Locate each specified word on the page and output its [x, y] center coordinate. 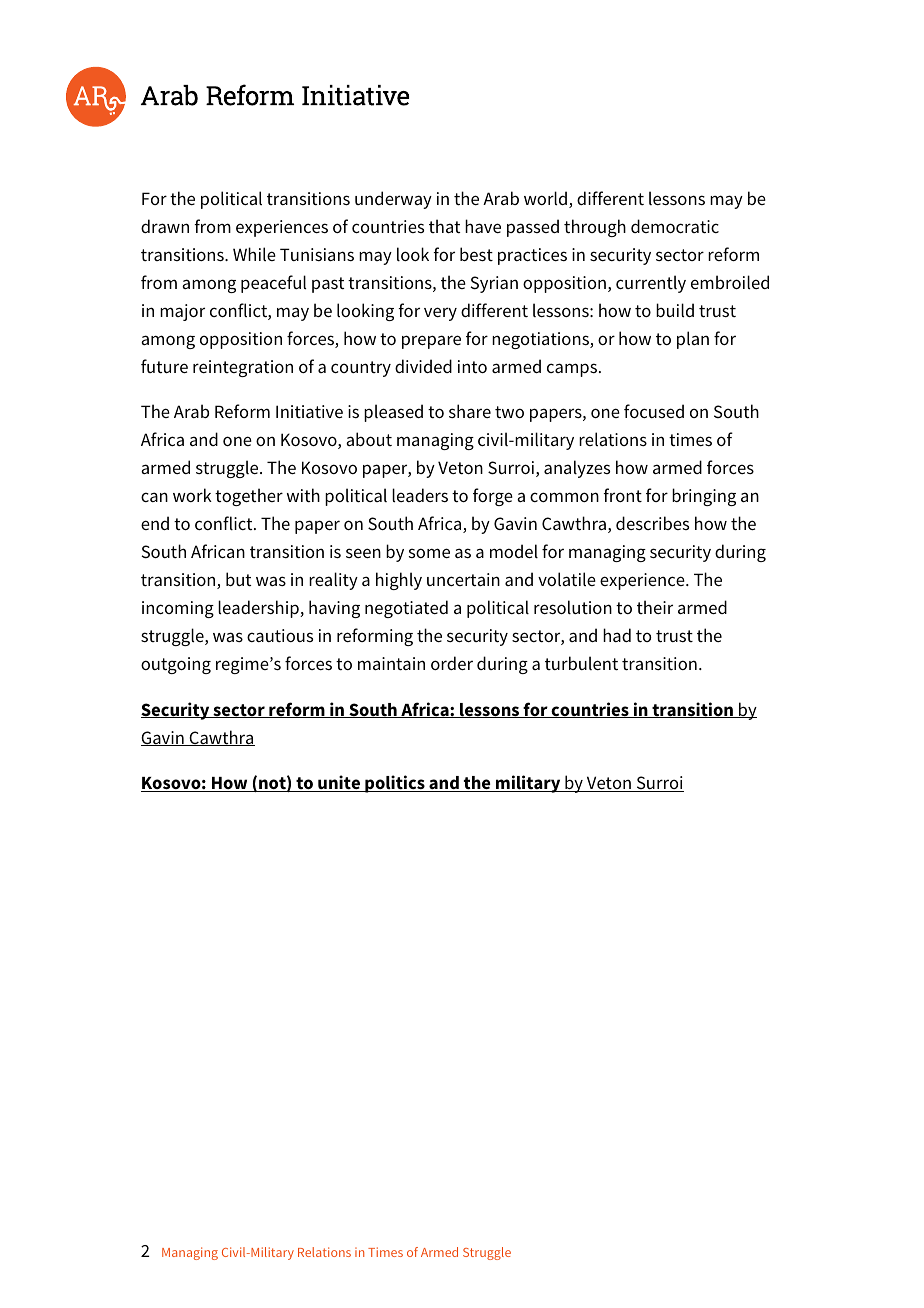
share [470, 411]
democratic [675, 226]
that [444, 226]
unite [339, 783]
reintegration [243, 368]
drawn [165, 226]
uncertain [463, 579]
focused [654, 411]
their [655, 607]
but [238, 579]
